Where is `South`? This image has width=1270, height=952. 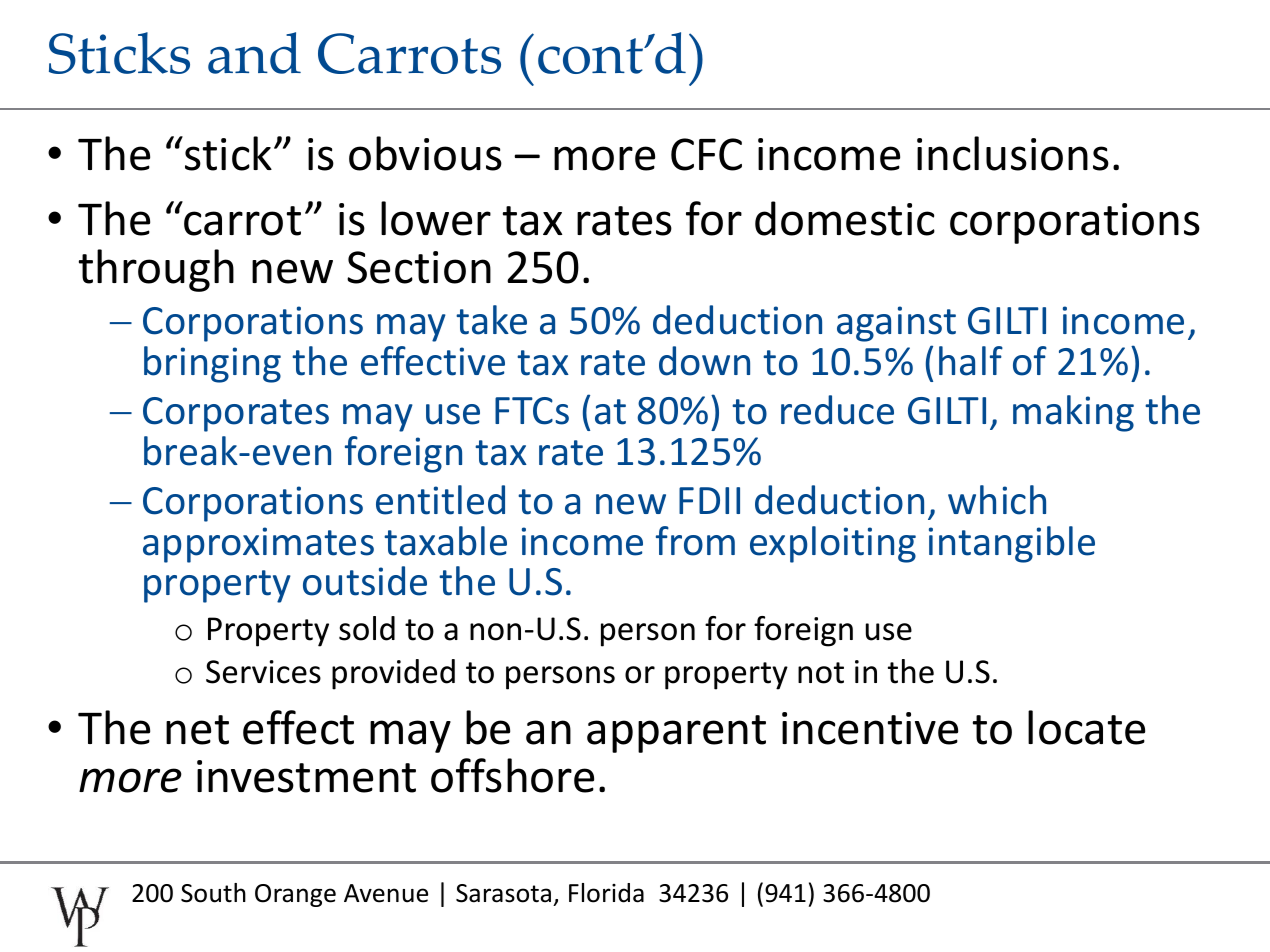
South is located at coordinates (213, 893).
